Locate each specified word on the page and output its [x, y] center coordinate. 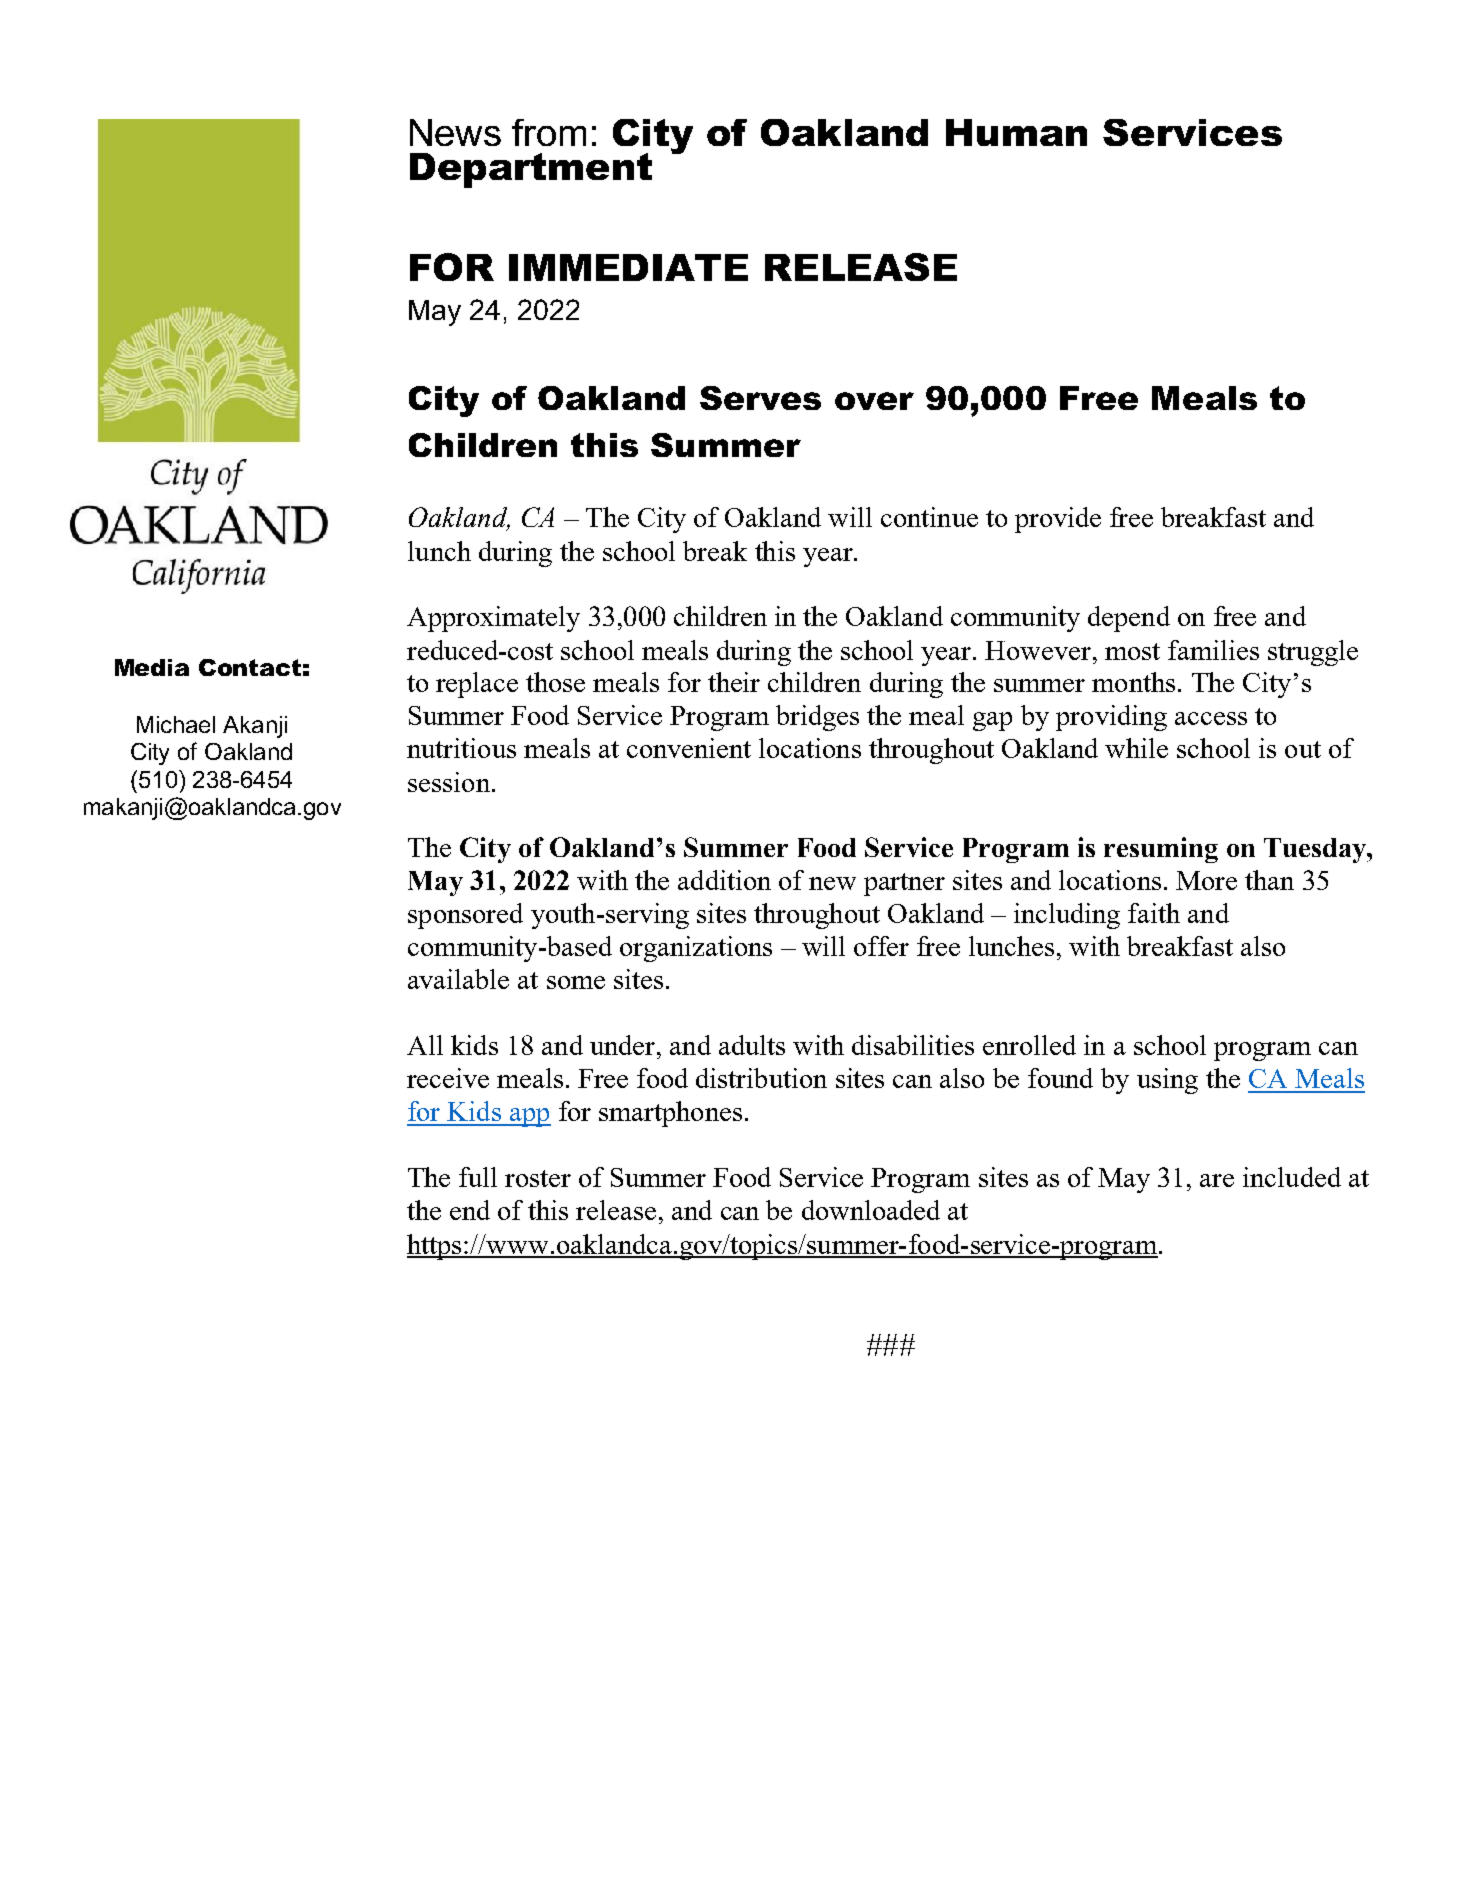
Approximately [493, 619]
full [478, 1177]
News [455, 132]
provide [1058, 520]
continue [929, 517]
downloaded [871, 1210]
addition [724, 880]
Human [1016, 132]
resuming [1161, 850]
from [549, 132]
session [449, 782]
